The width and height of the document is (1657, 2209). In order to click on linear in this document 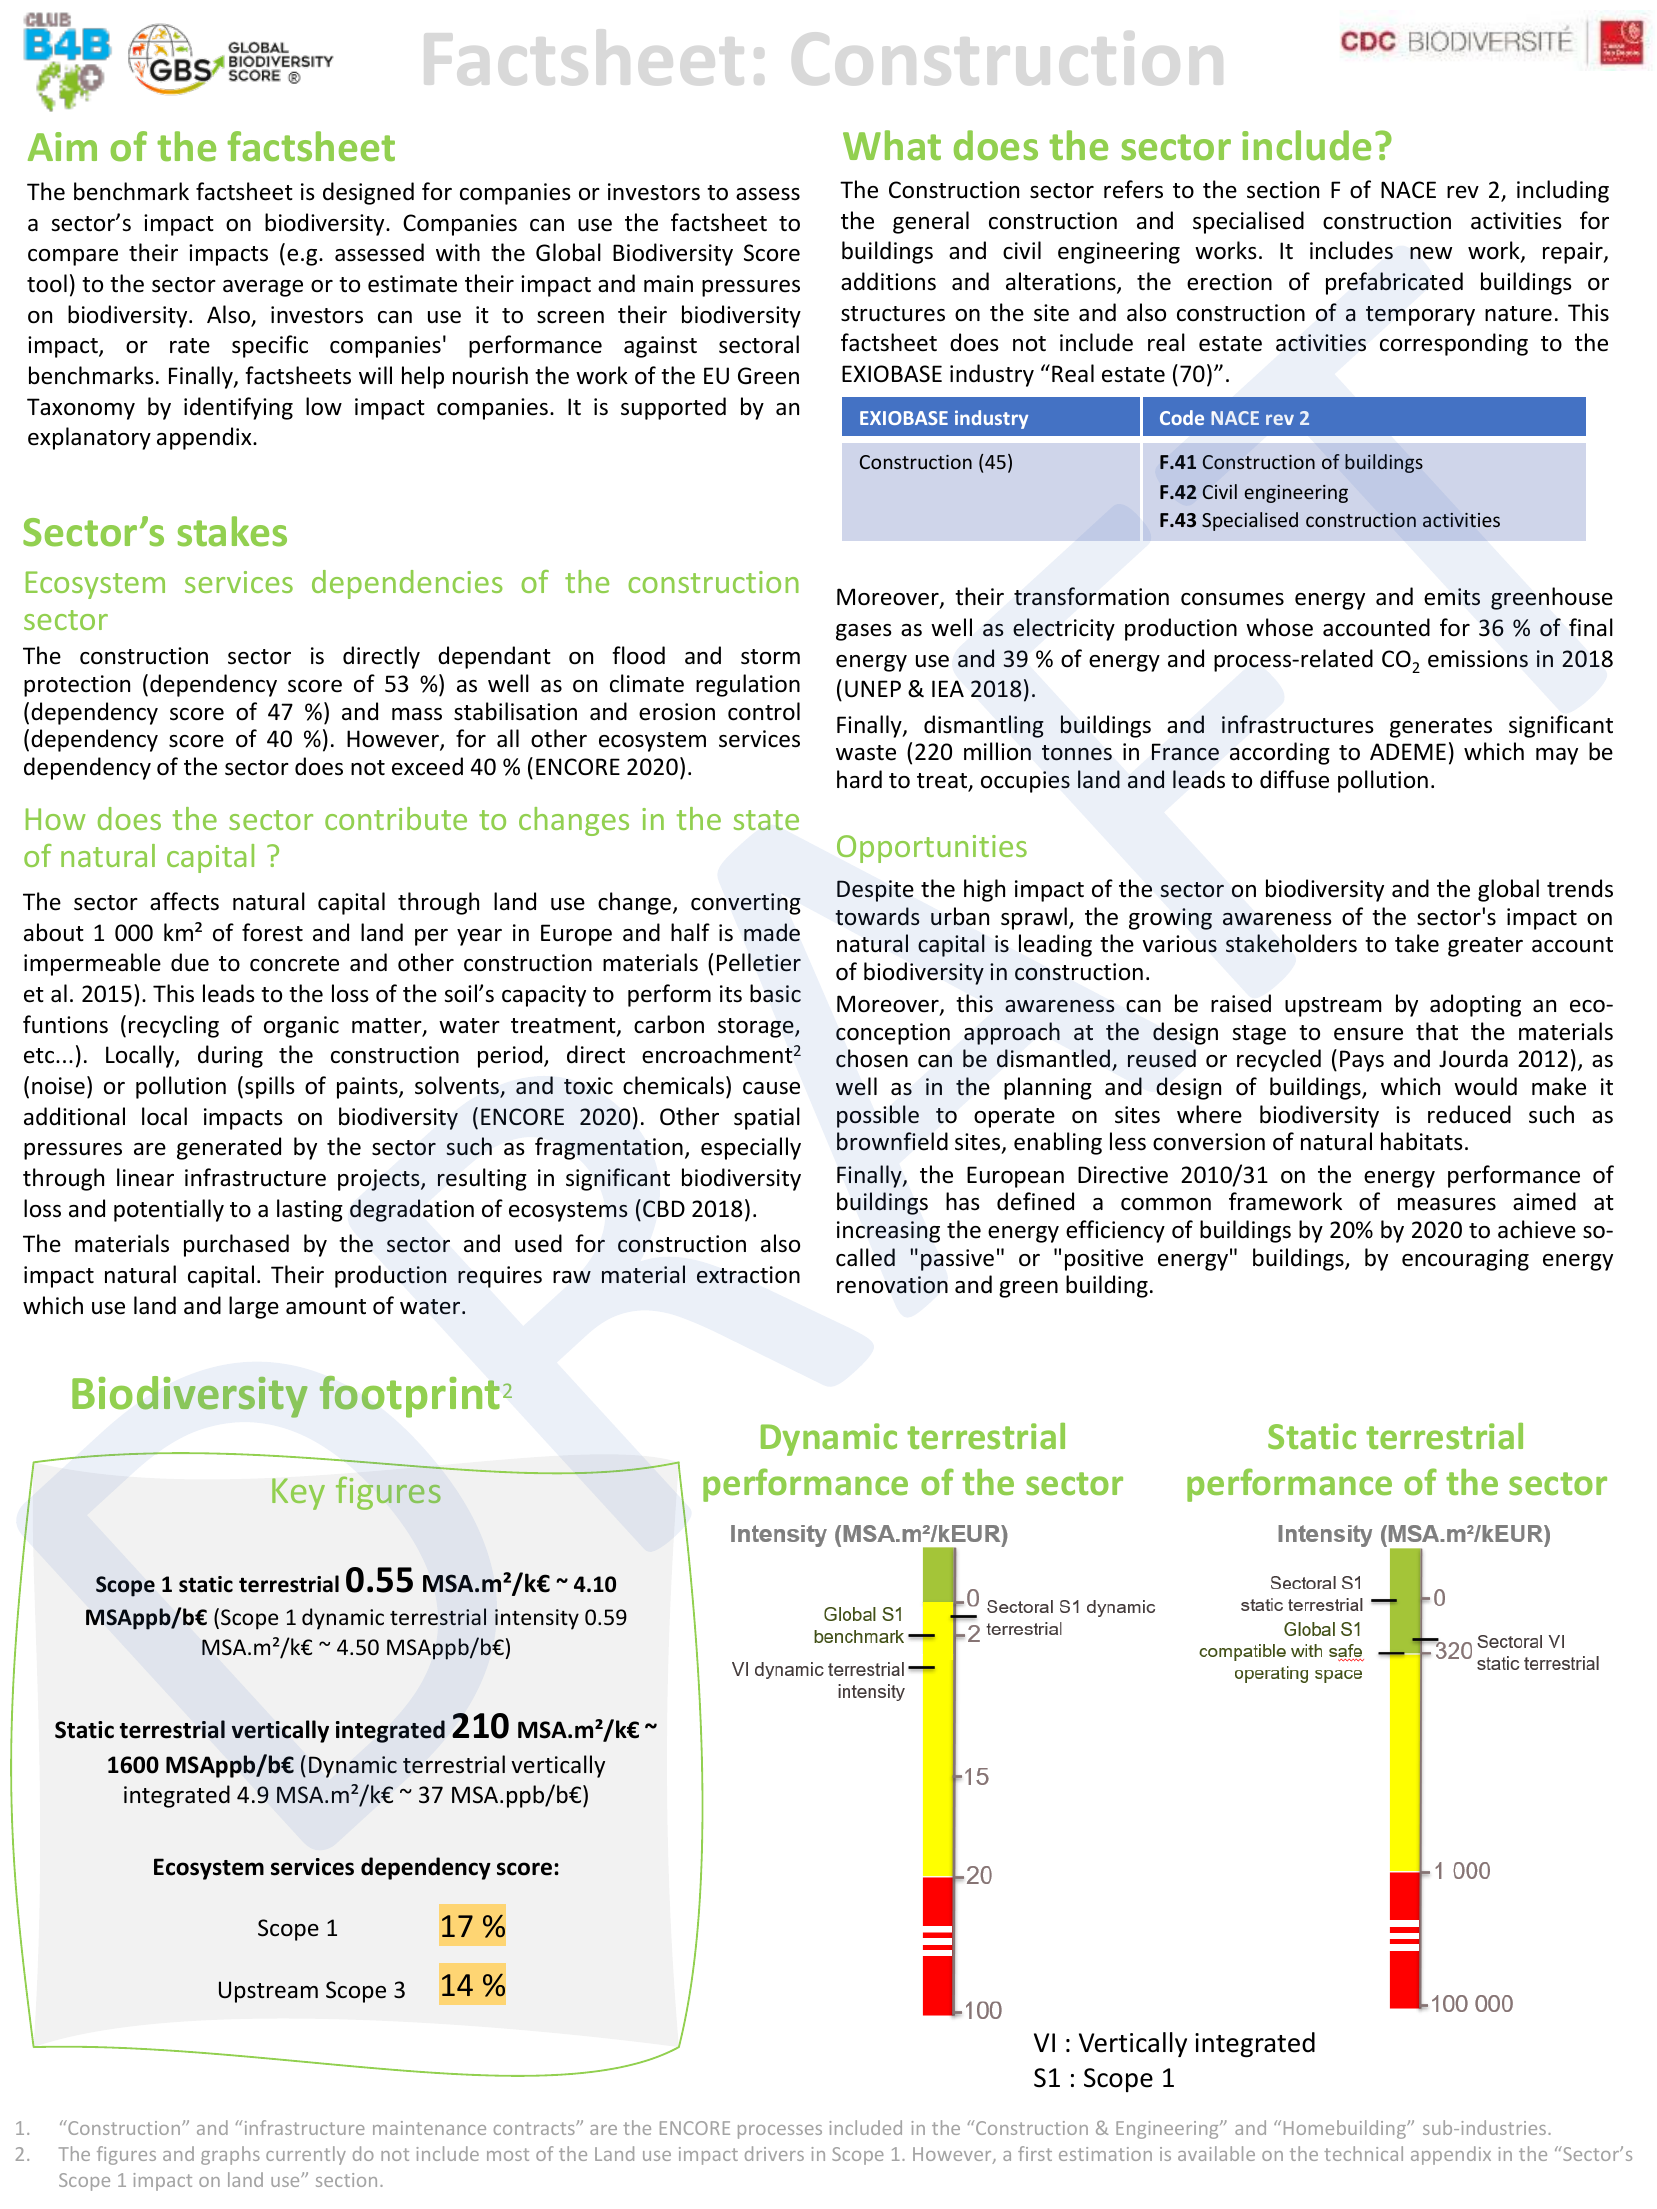, I will do `click(145, 1177)`.
